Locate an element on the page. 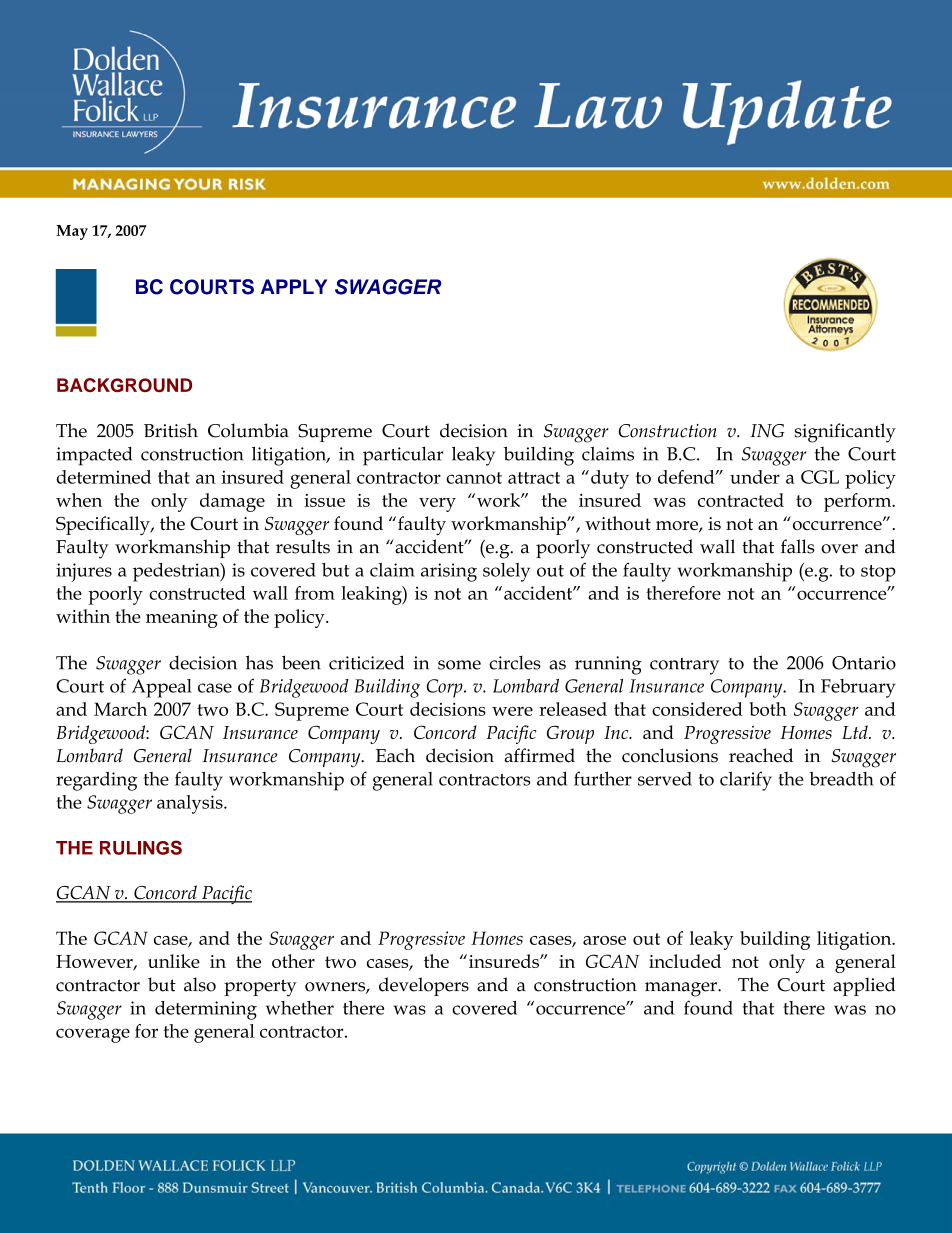 The image size is (952, 1233). also is located at coordinates (200, 984).
